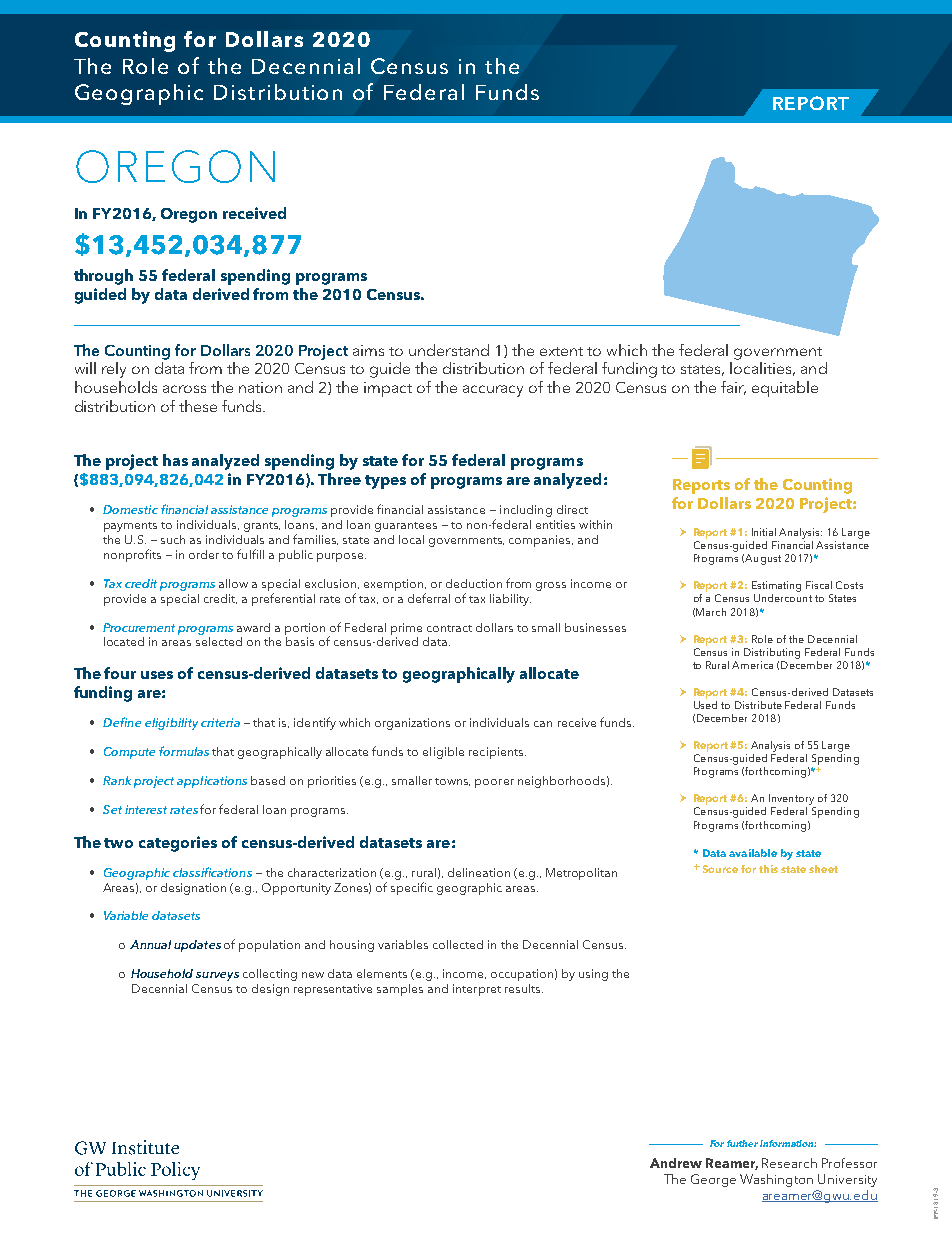 The image size is (952, 1233). I want to click on this, so click(768, 869).
